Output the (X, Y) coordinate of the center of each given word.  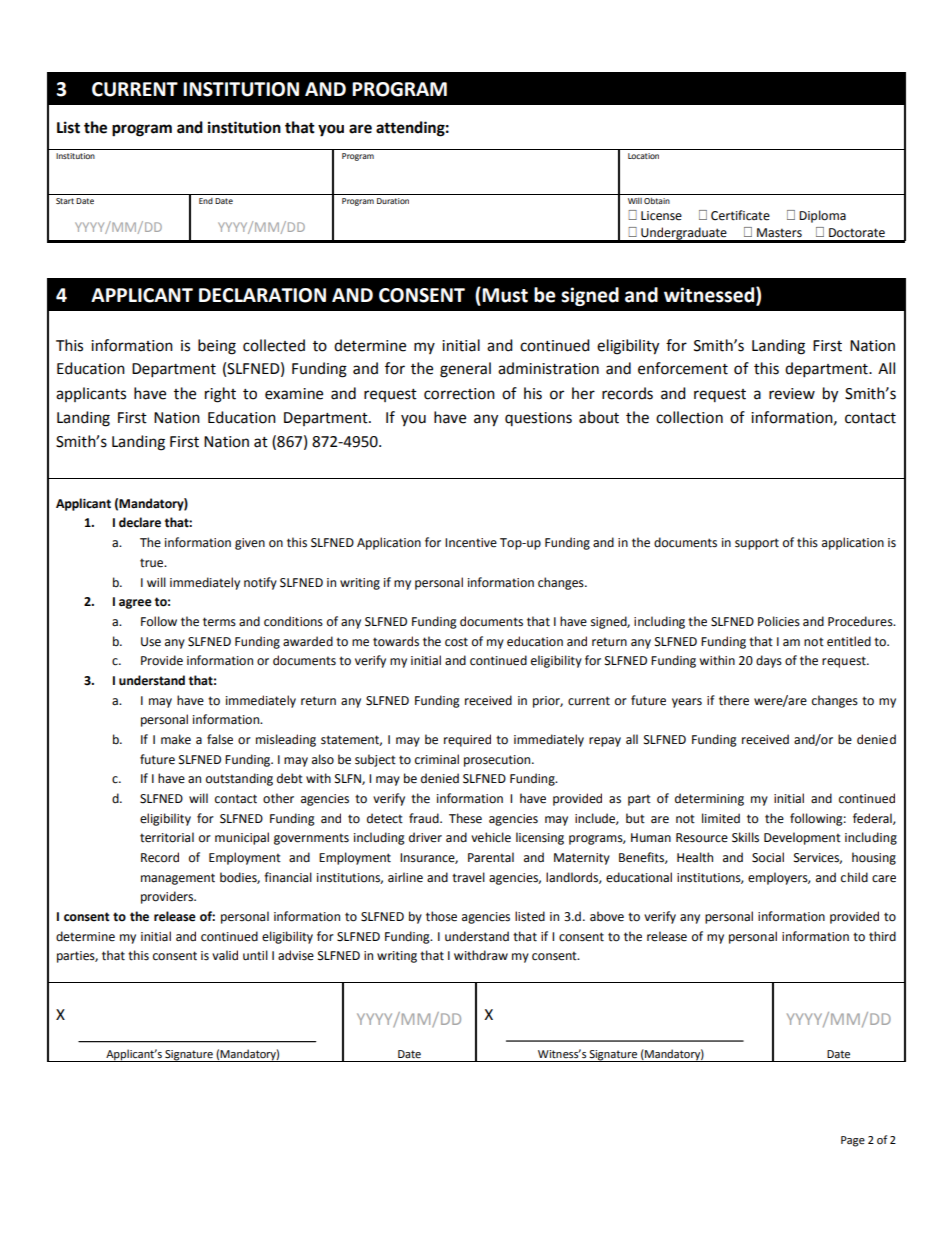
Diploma (822, 216)
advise (296, 955)
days (769, 661)
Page (853, 1141)
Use (151, 642)
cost (456, 642)
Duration (393, 201)
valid (225, 955)
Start (65, 201)
